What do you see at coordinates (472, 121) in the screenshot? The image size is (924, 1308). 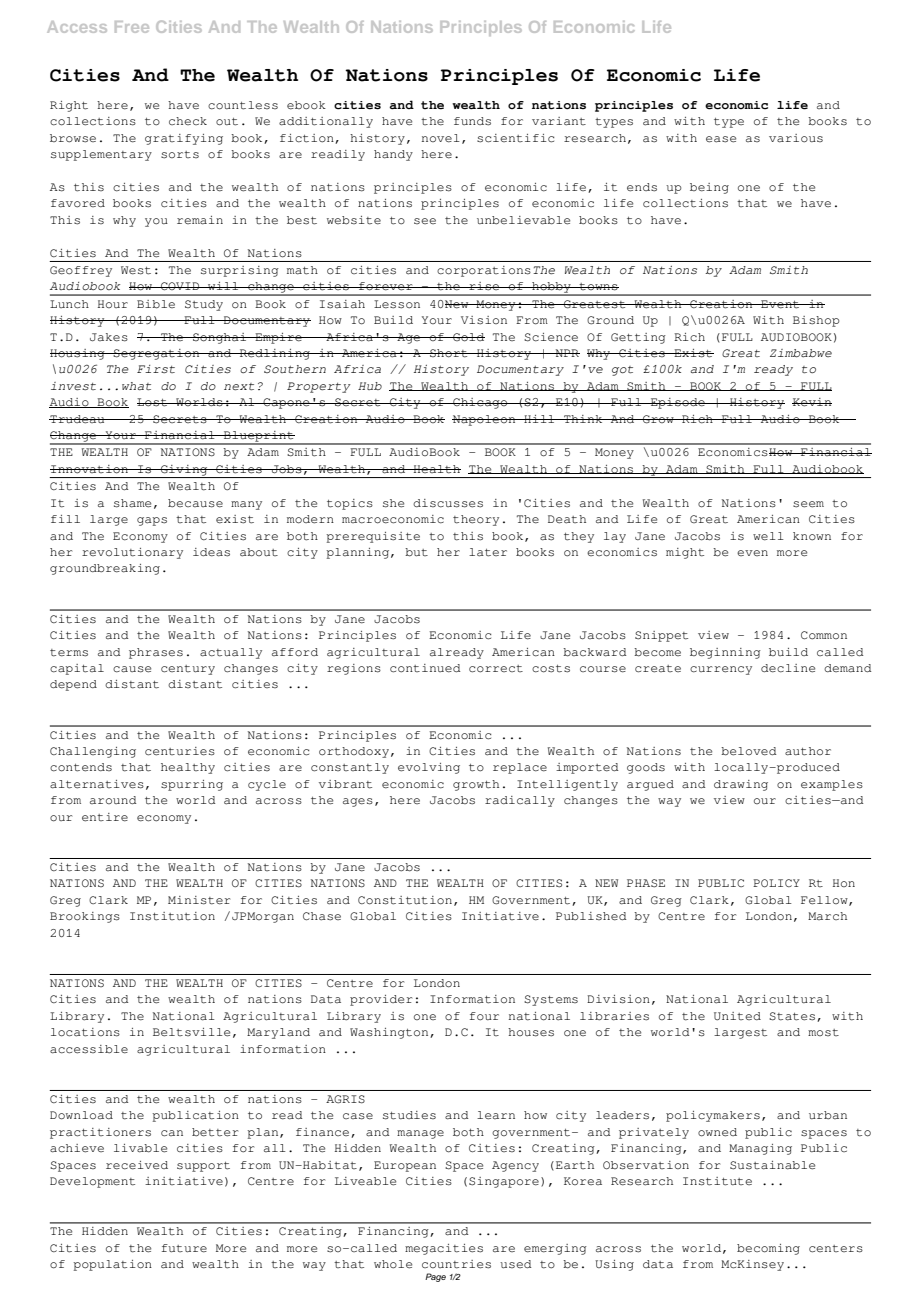 I see `funds` at bounding box center [472, 121].
